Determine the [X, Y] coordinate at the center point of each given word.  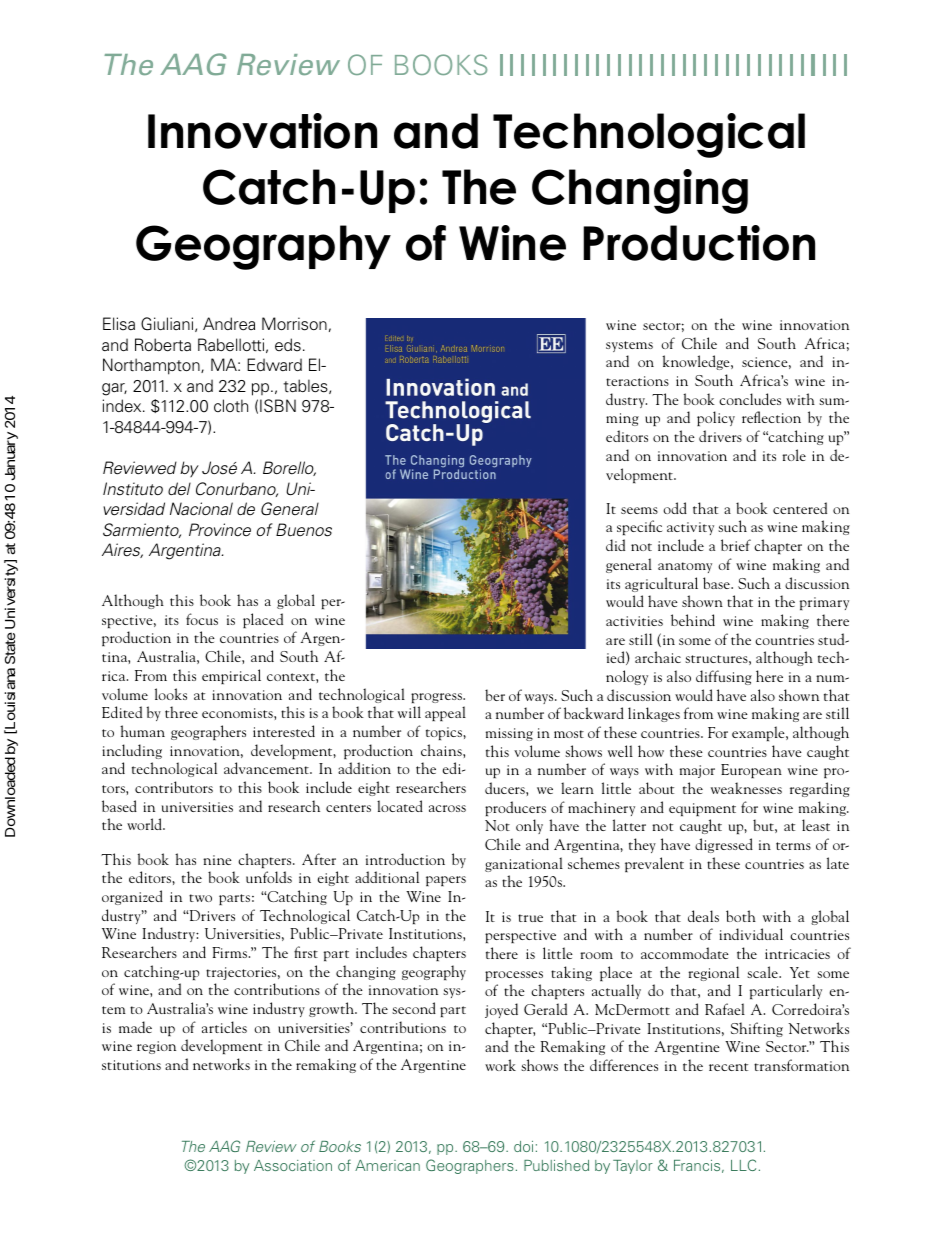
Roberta [163, 345]
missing [509, 734]
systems [629, 346]
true [530, 918]
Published [556, 1165]
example [759, 733]
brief [736, 545]
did [615, 545]
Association [293, 1165]
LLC [743, 1165]
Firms [231, 952]
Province [220, 530]
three [181, 712]
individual [751, 934]
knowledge [697, 362]
